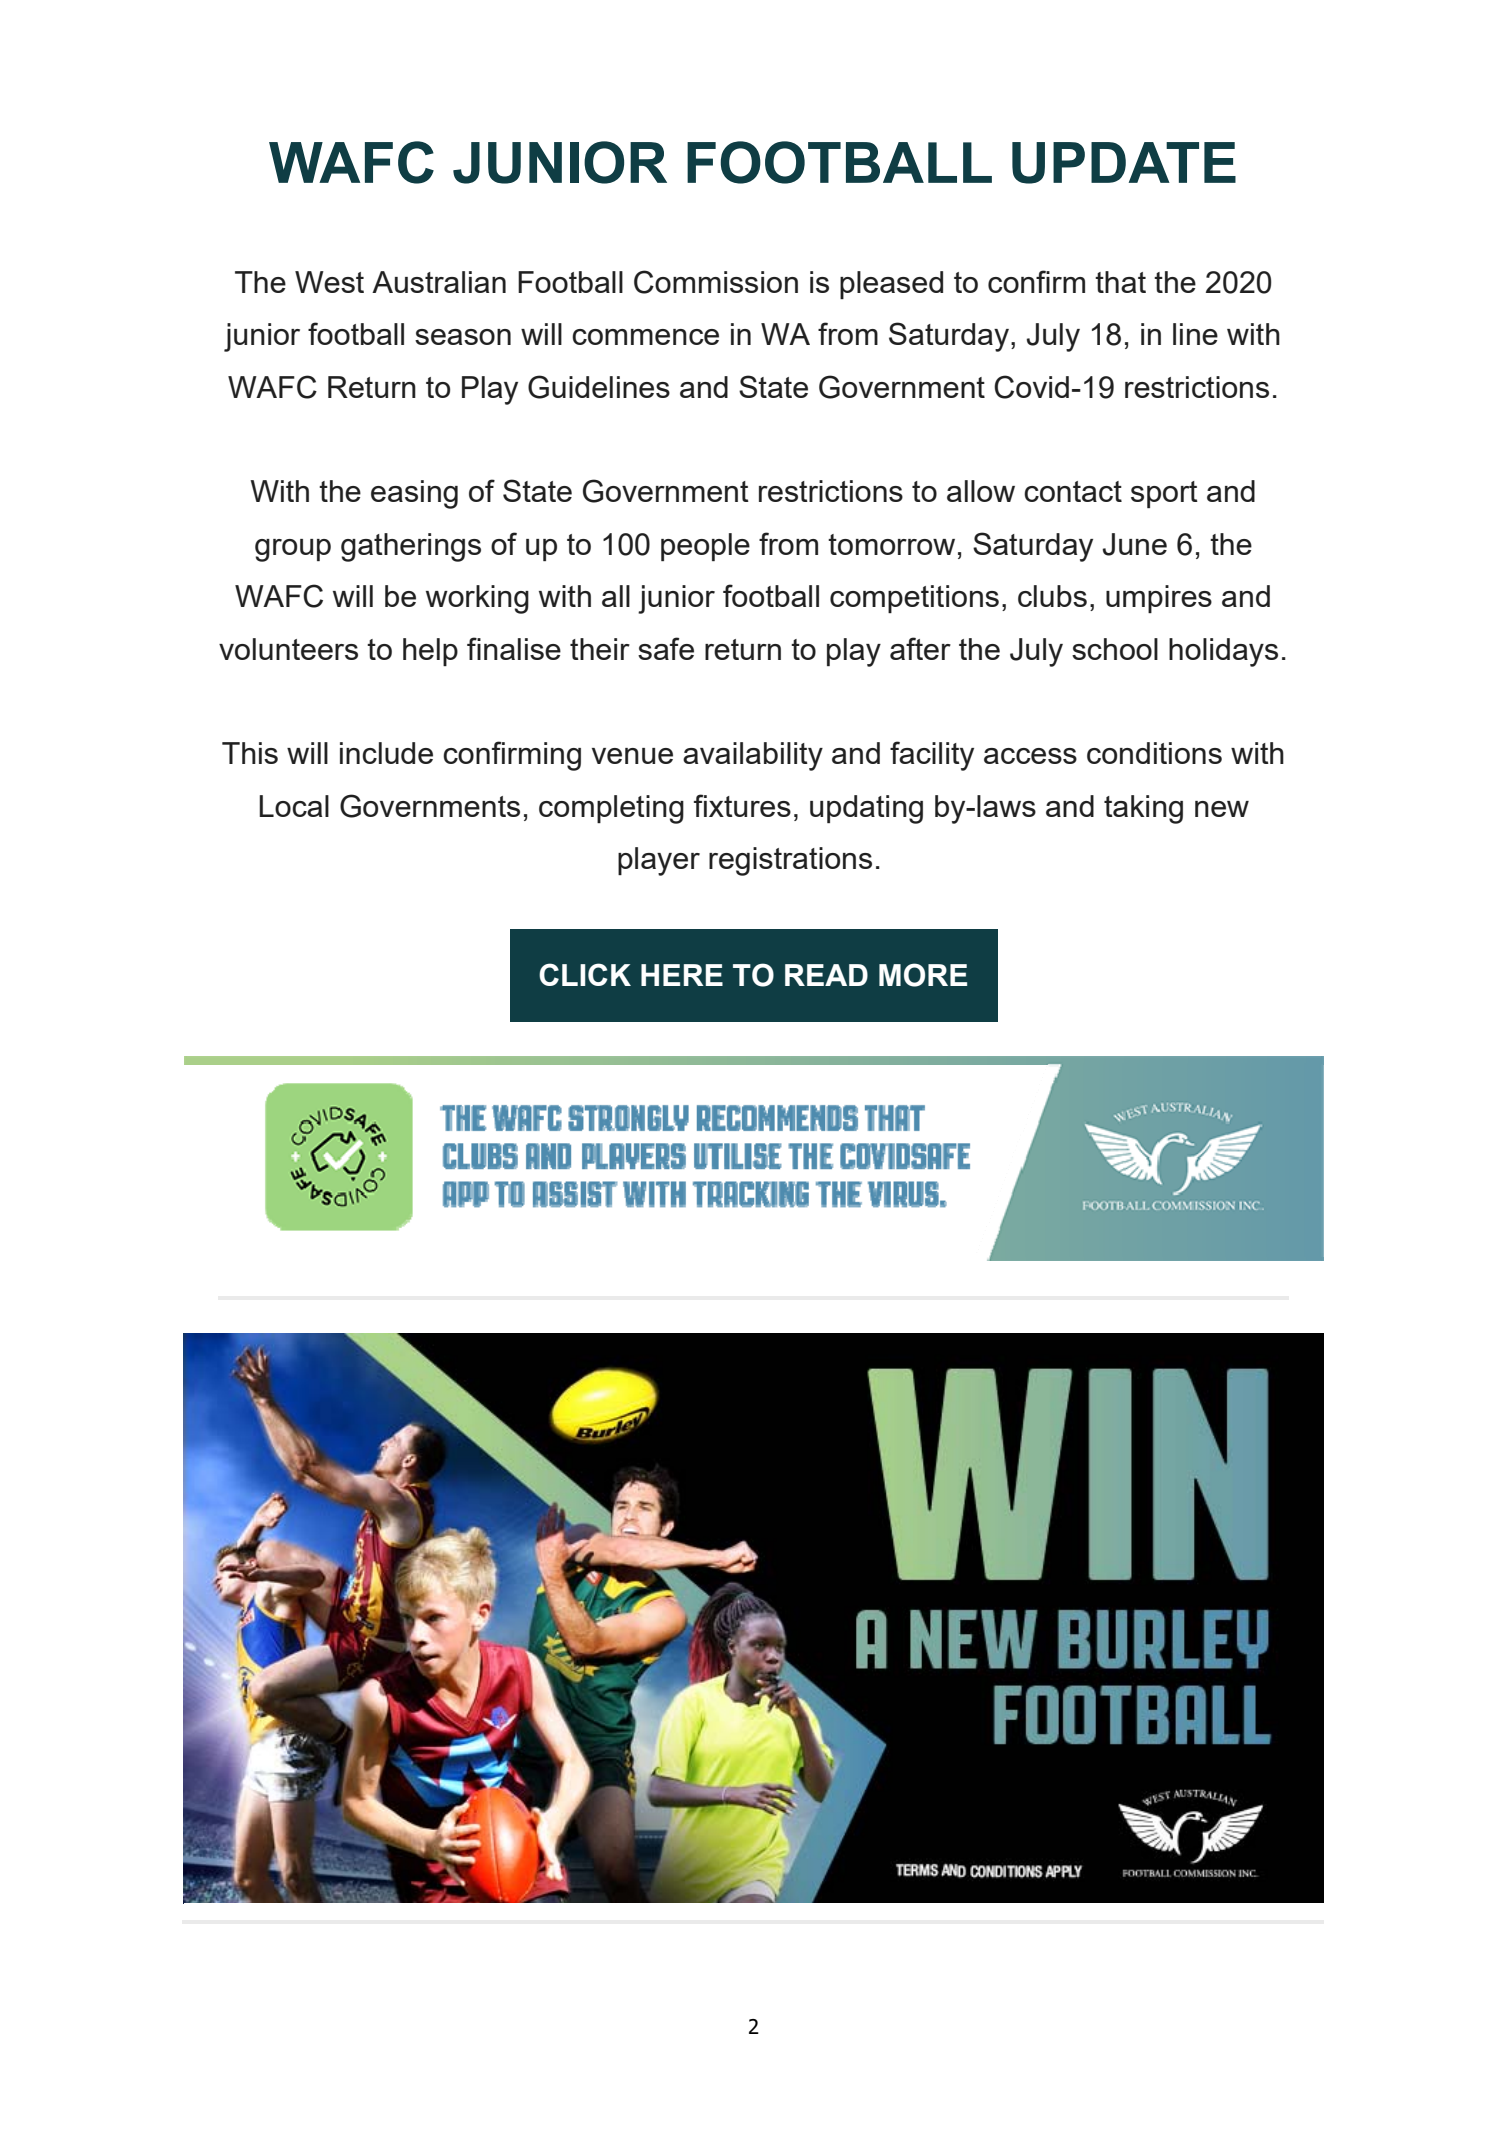 The width and height of the document is (1507, 2131). Describe the element at coordinates (682, 975) in the document. I see `HERE` at that location.
